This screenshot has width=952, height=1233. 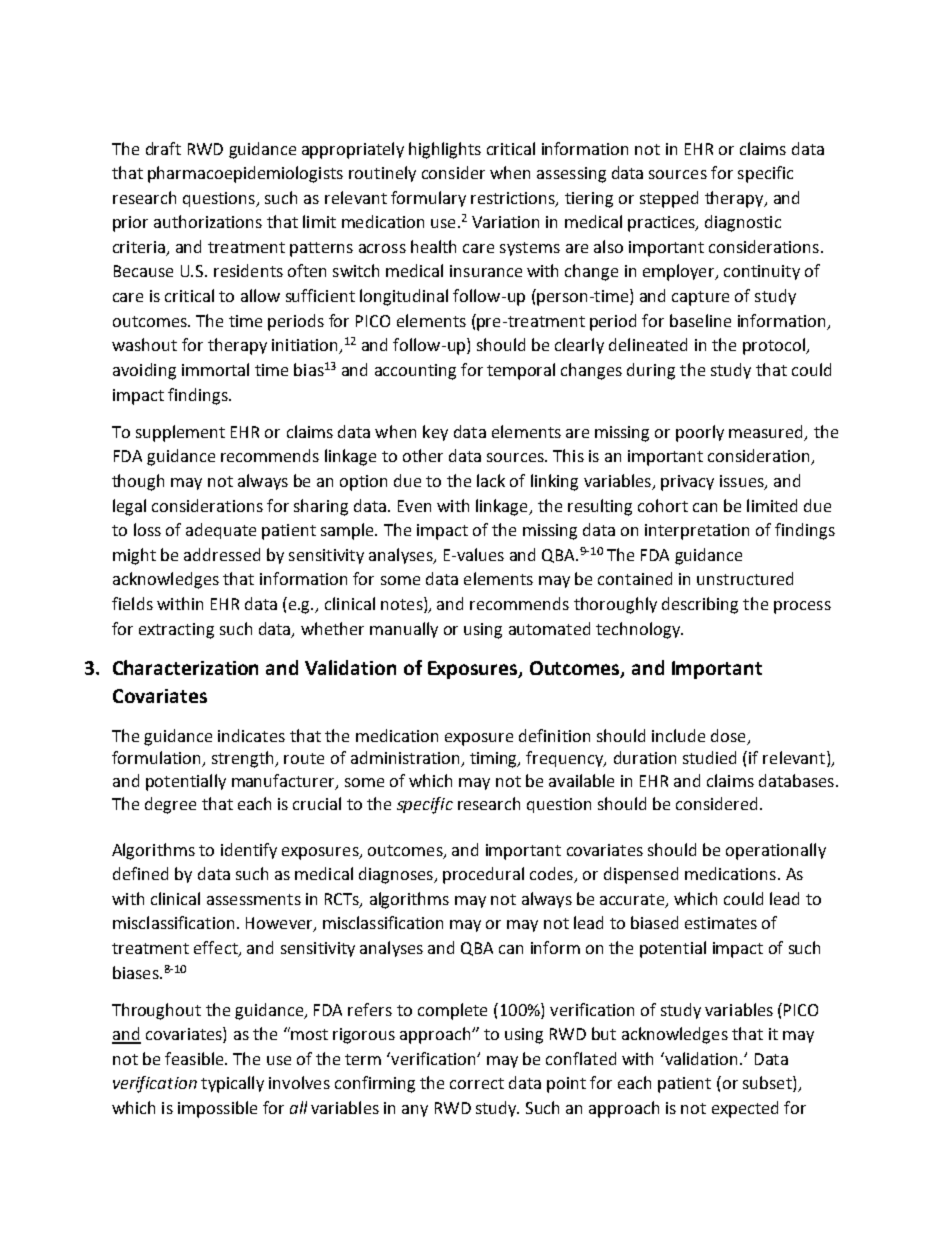 What do you see at coordinates (435, 433) in the screenshot?
I see `key` at bounding box center [435, 433].
